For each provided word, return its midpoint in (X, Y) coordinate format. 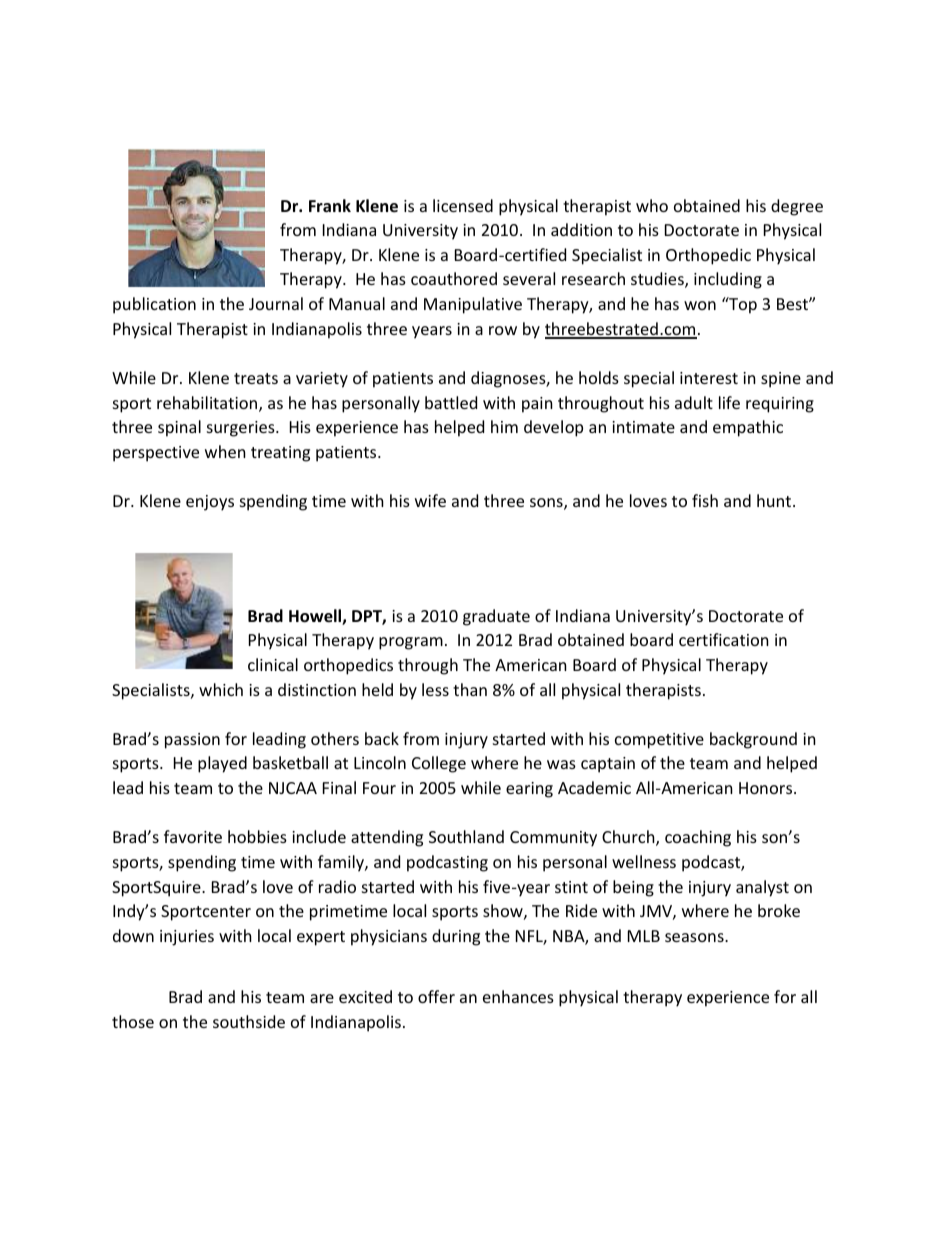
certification (724, 639)
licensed (463, 205)
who (652, 205)
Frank (330, 205)
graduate (496, 617)
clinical (273, 664)
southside (249, 1021)
